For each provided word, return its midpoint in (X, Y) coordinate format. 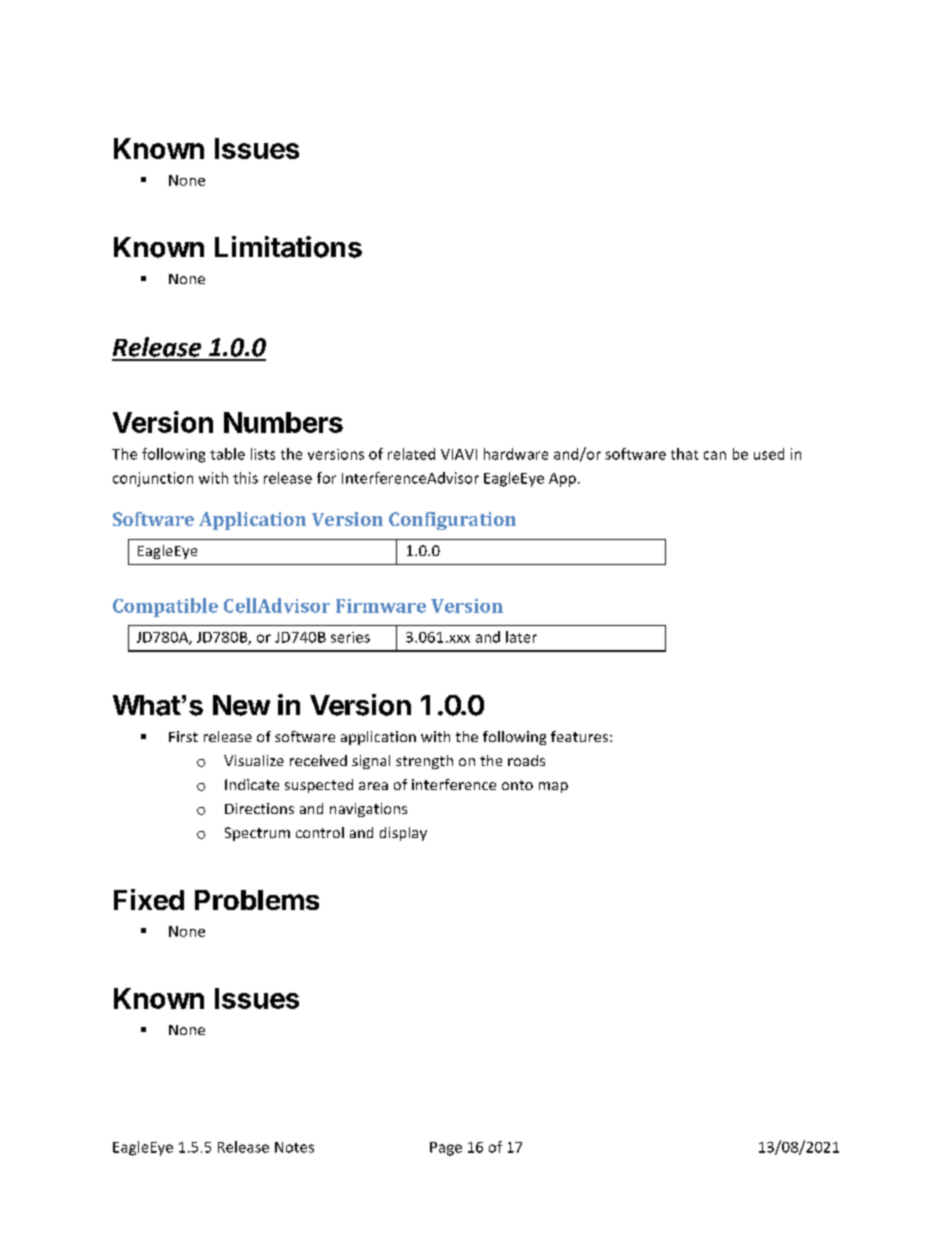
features (581, 736)
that (684, 454)
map (553, 787)
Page (446, 1149)
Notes (294, 1147)
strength (424, 762)
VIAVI (459, 454)
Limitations (288, 247)
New (241, 705)
